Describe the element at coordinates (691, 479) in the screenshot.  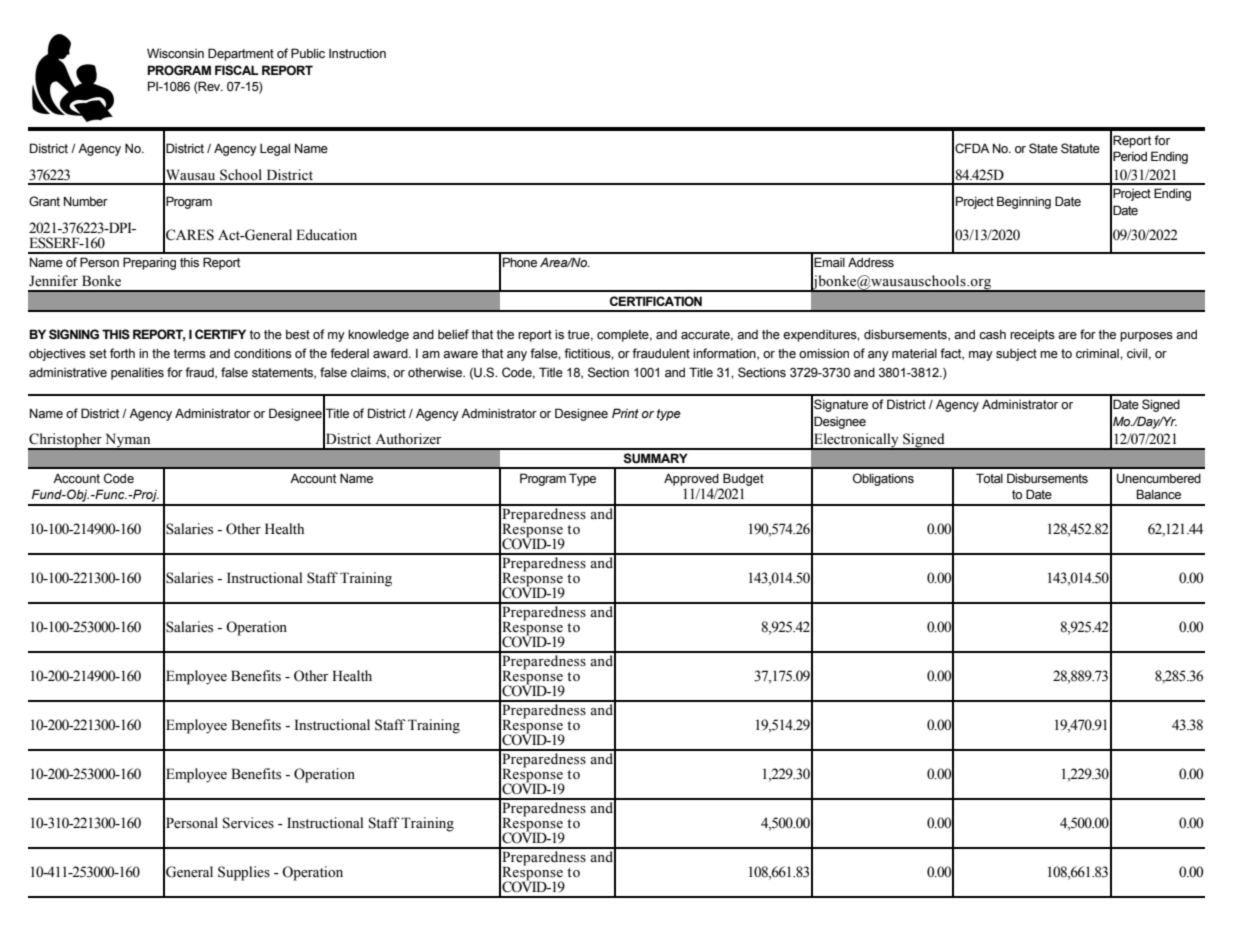
I see `Approved` at that location.
